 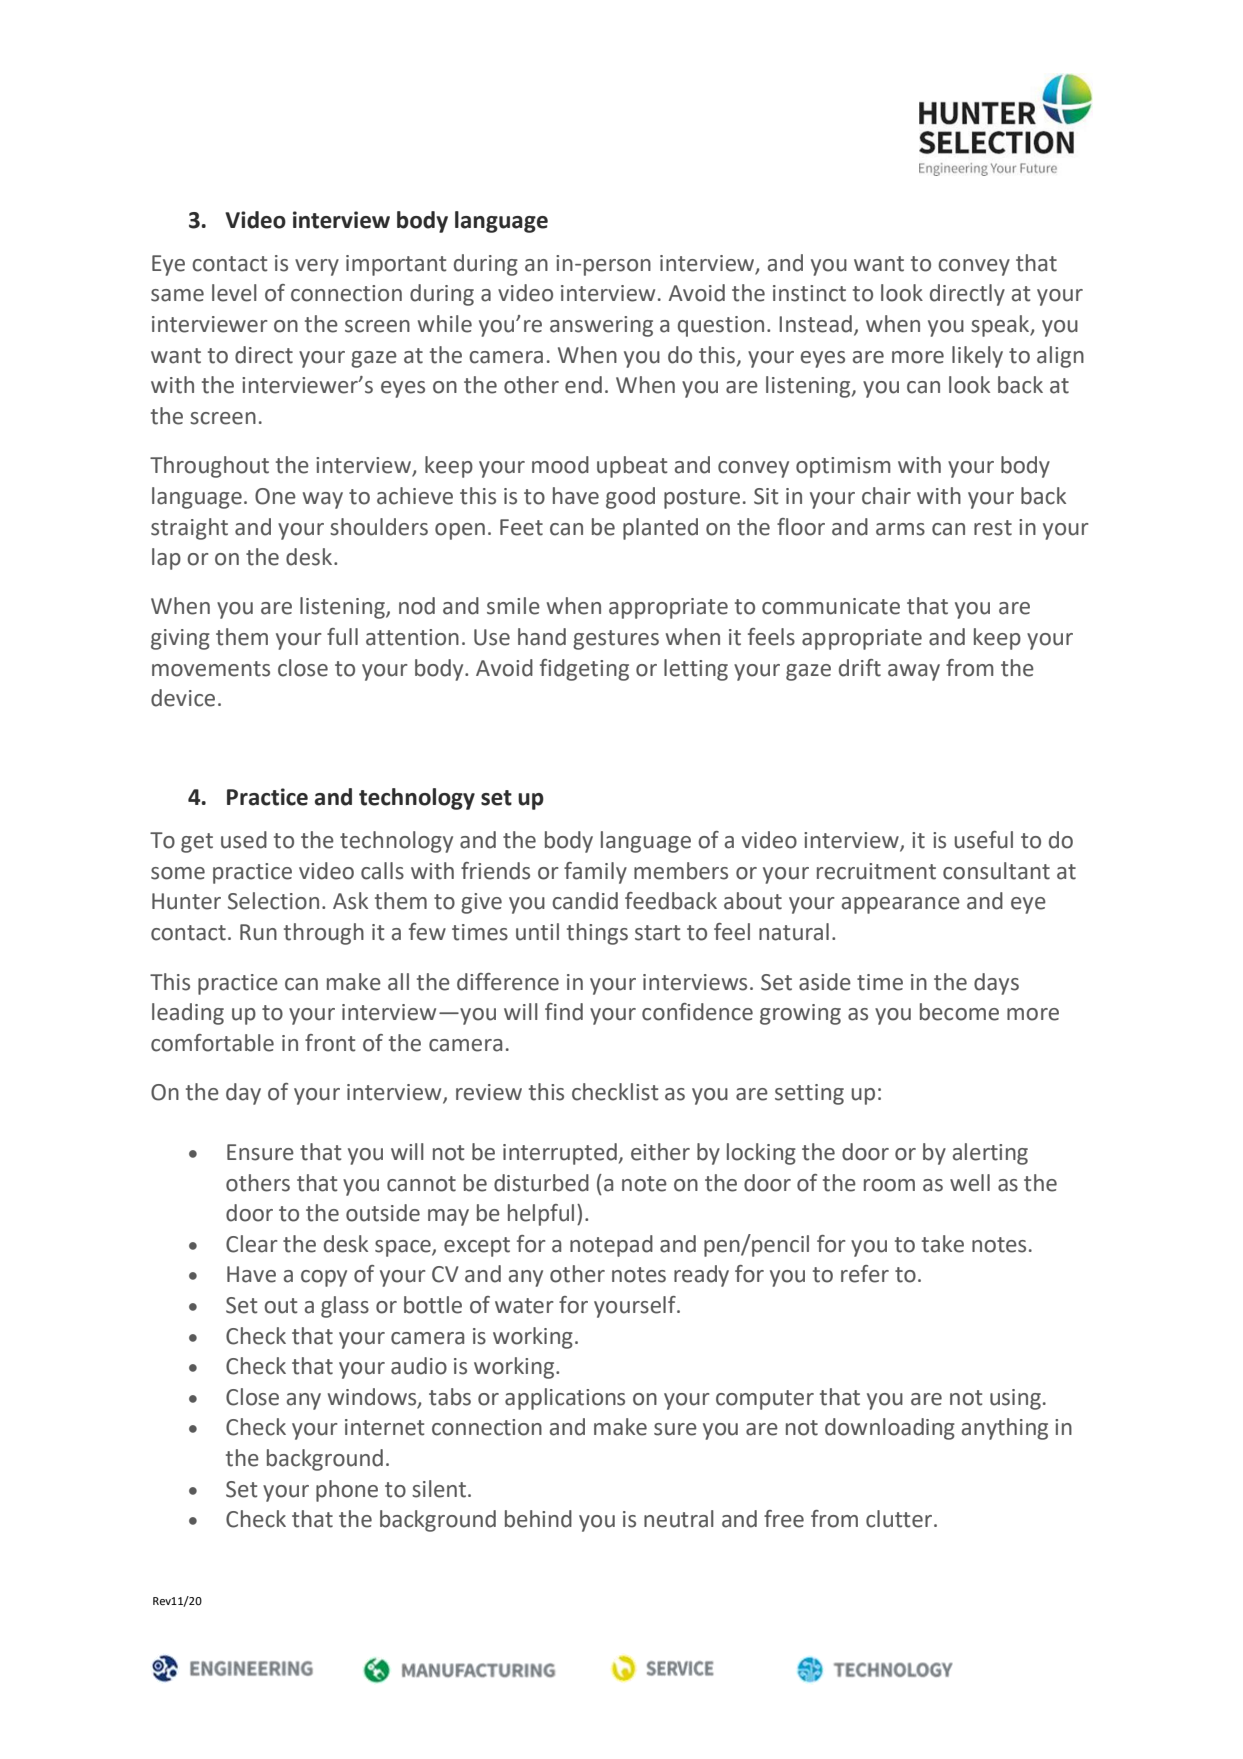 I want to click on level, so click(x=234, y=293).
